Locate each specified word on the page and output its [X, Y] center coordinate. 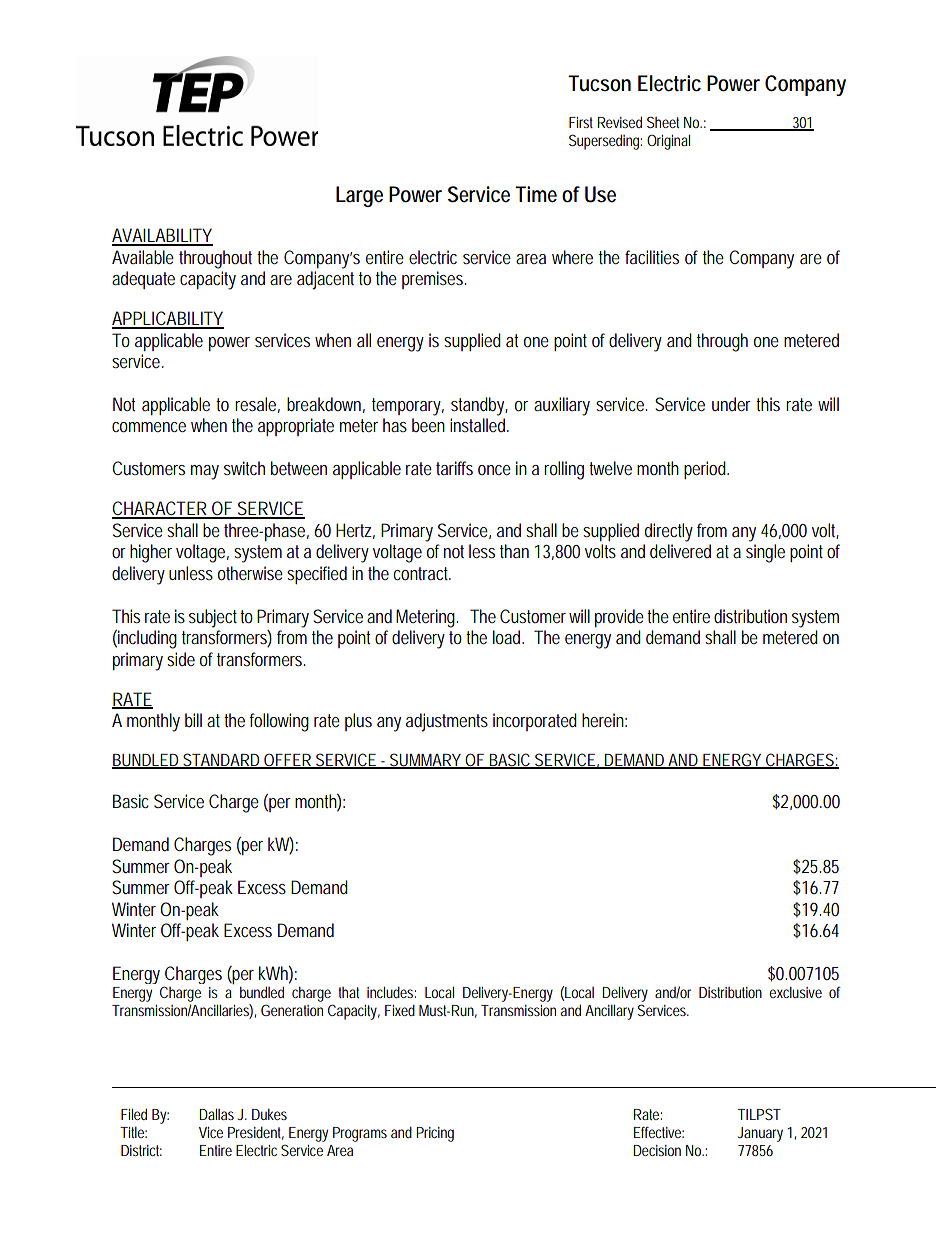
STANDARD [222, 760]
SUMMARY [425, 760]
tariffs [454, 468]
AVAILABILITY [162, 236]
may [205, 472]
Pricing [435, 1134]
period [706, 470]
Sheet [663, 122]
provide [619, 618]
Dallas [216, 1114]
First [581, 122]
